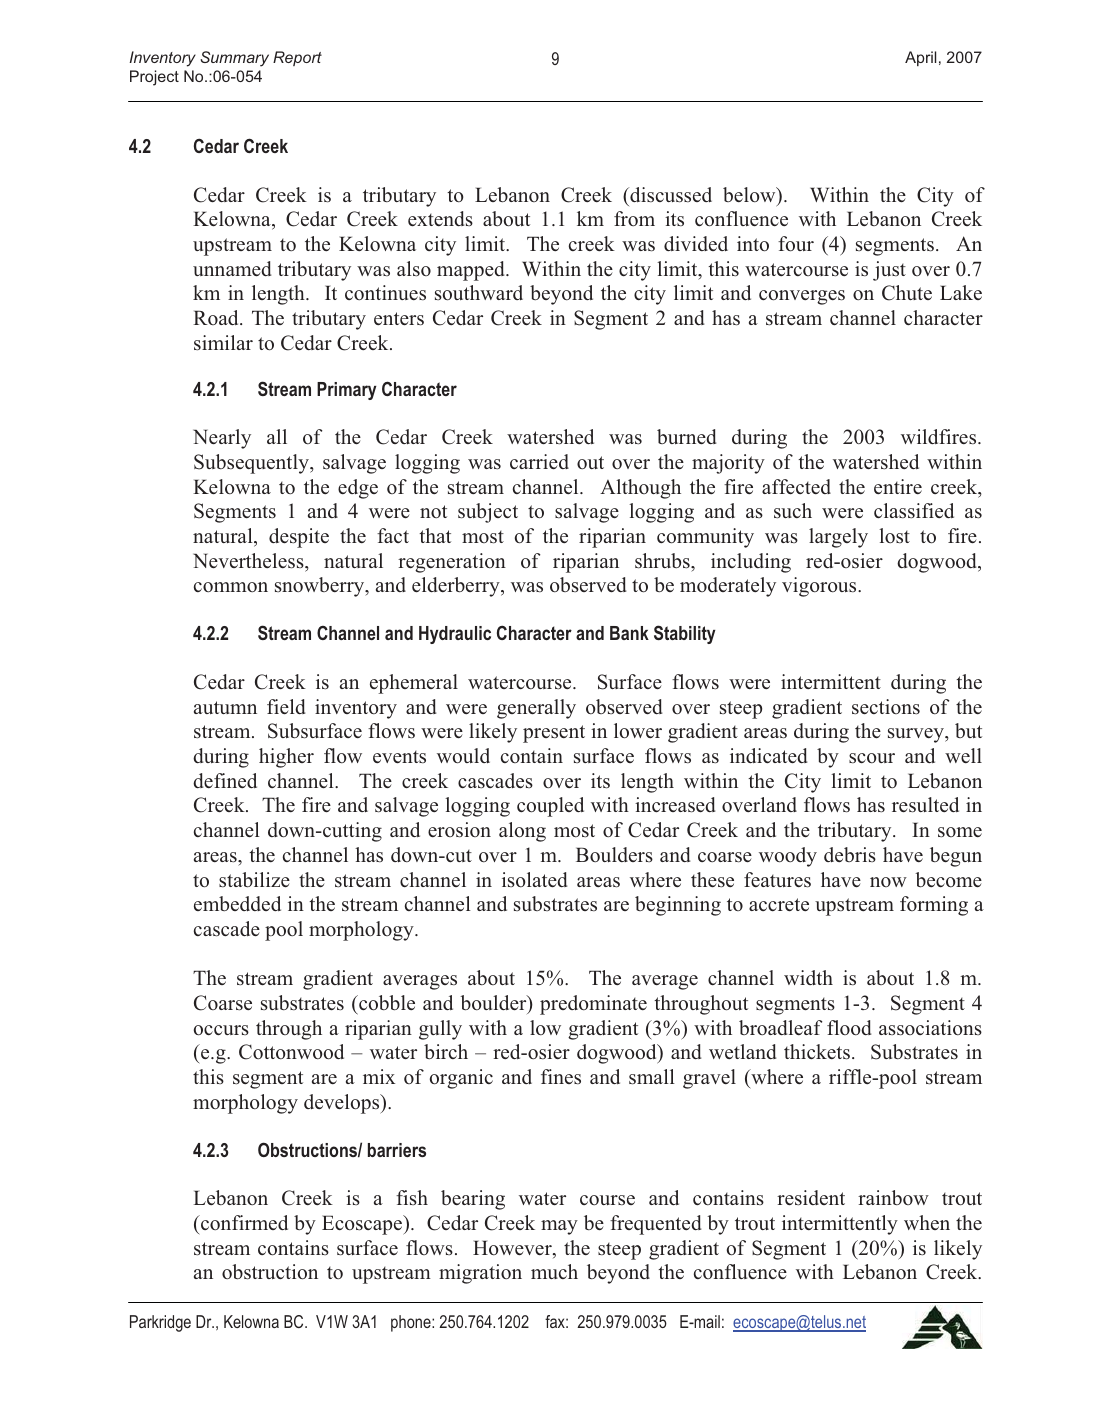  Describe the element at coordinates (554, 1271) in the document. I see `much` at that location.
